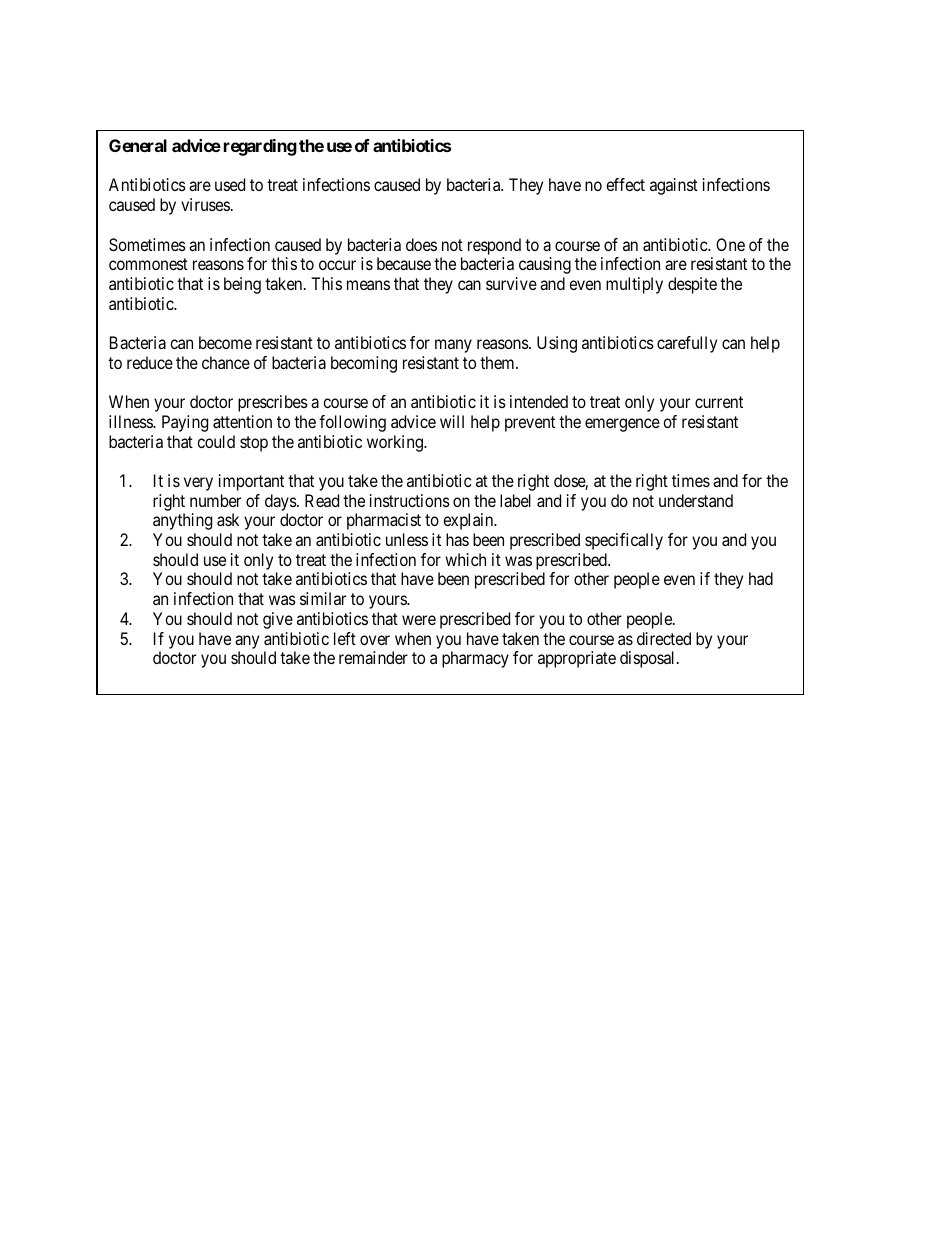  What do you see at coordinates (138, 145) in the screenshot?
I see `General` at bounding box center [138, 145].
